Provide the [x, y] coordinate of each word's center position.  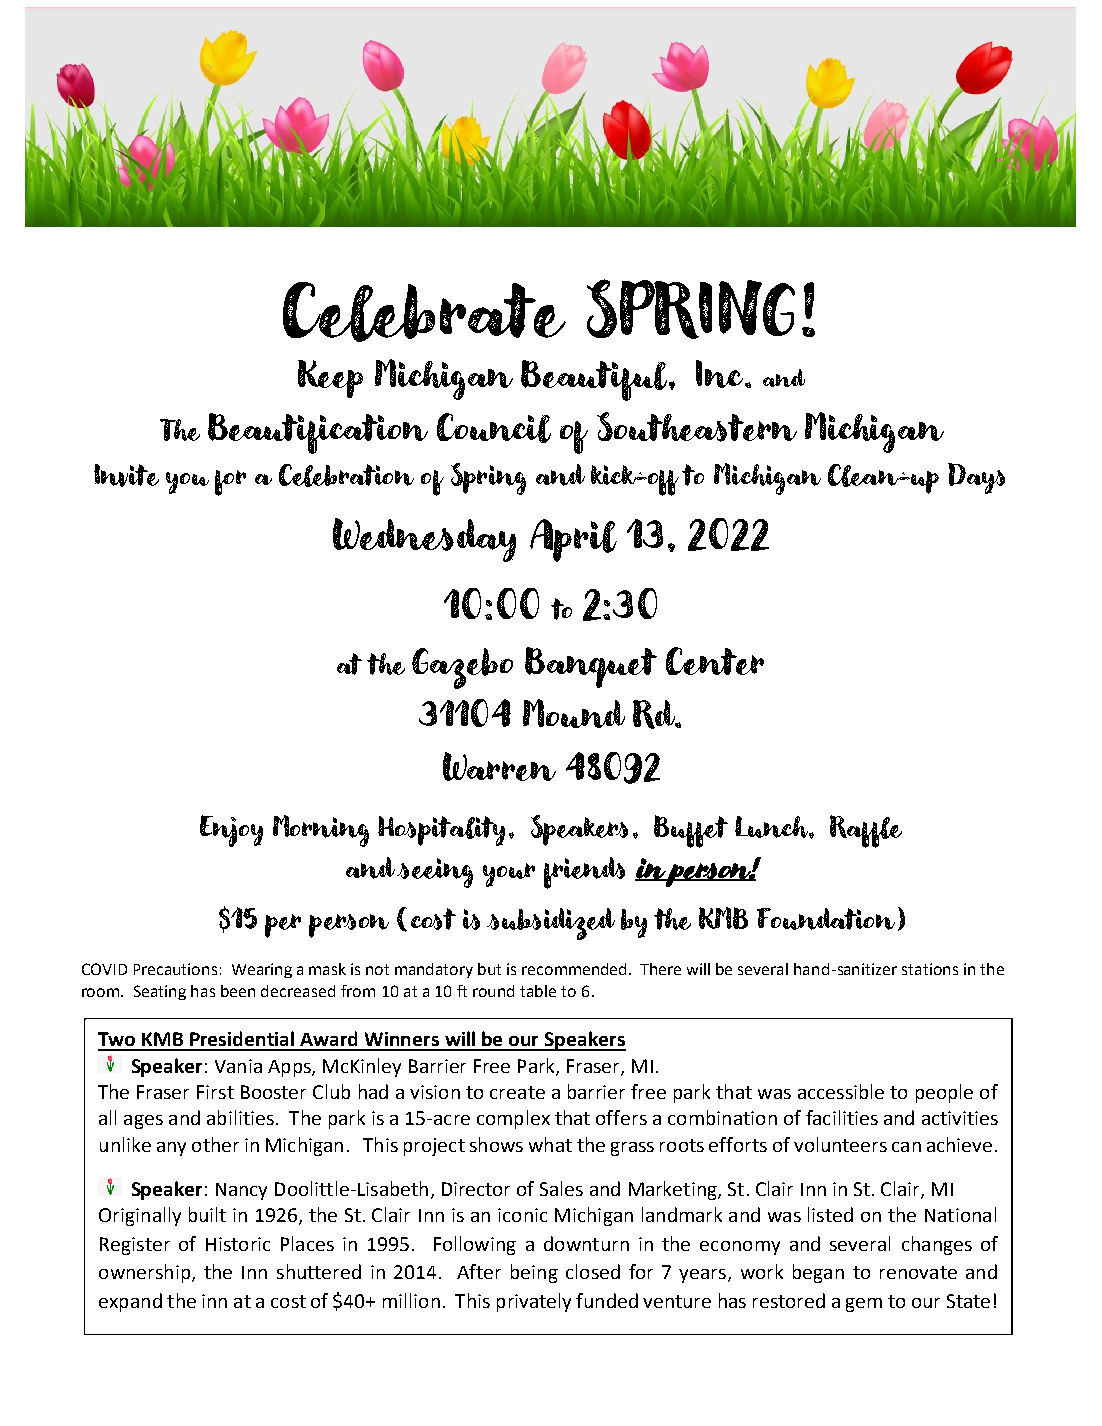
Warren [499, 766]
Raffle [866, 831]
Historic [238, 1244]
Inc [721, 374]
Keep [330, 379]
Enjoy [231, 831]
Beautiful [595, 380]
